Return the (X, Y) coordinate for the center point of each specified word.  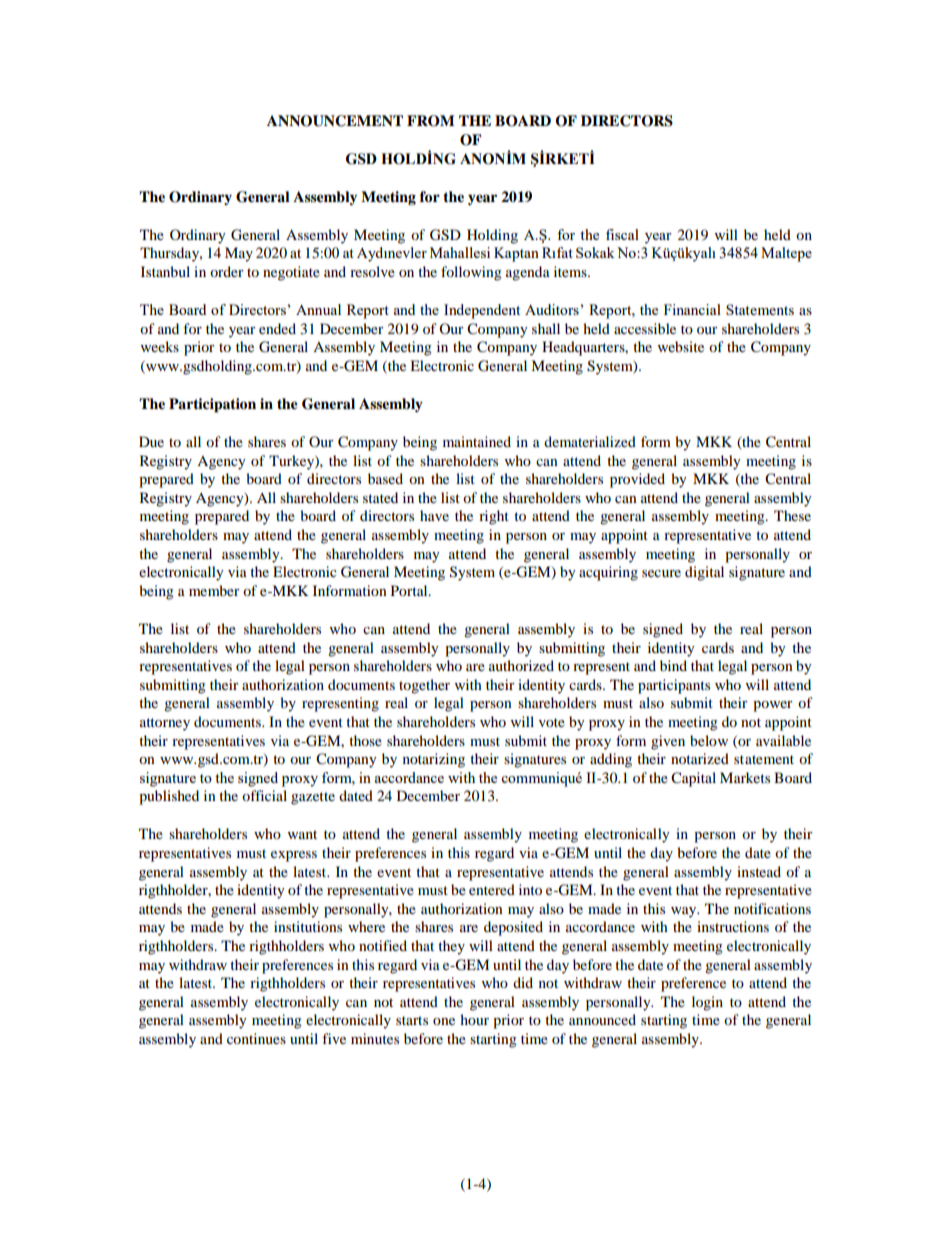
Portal (410, 590)
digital (704, 573)
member (214, 590)
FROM (431, 121)
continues (256, 1038)
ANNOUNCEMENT (335, 121)
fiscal (622, 234)
